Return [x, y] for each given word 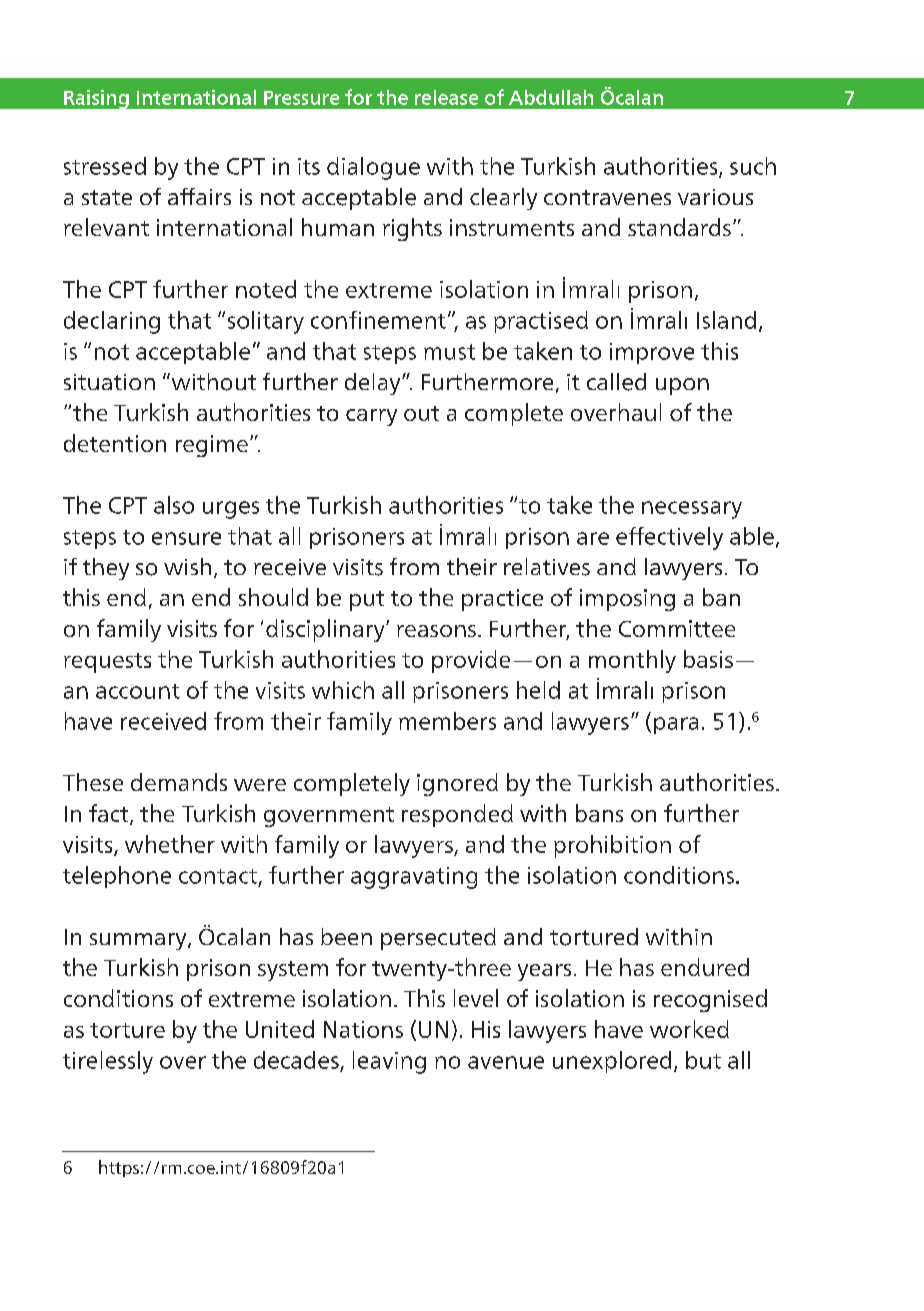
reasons [436, 631]
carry [371, 417]
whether [170, 844]
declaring [112, 322]
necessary [692, 510]
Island [726, 320]
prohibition [612, 846]
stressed [105, 166]
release [446, 97]
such [753, 166]
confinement [378, 320]
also [174, 505]
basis [708, 659]
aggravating [414, 878]
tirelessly [108, 1062]
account [138, 691]
